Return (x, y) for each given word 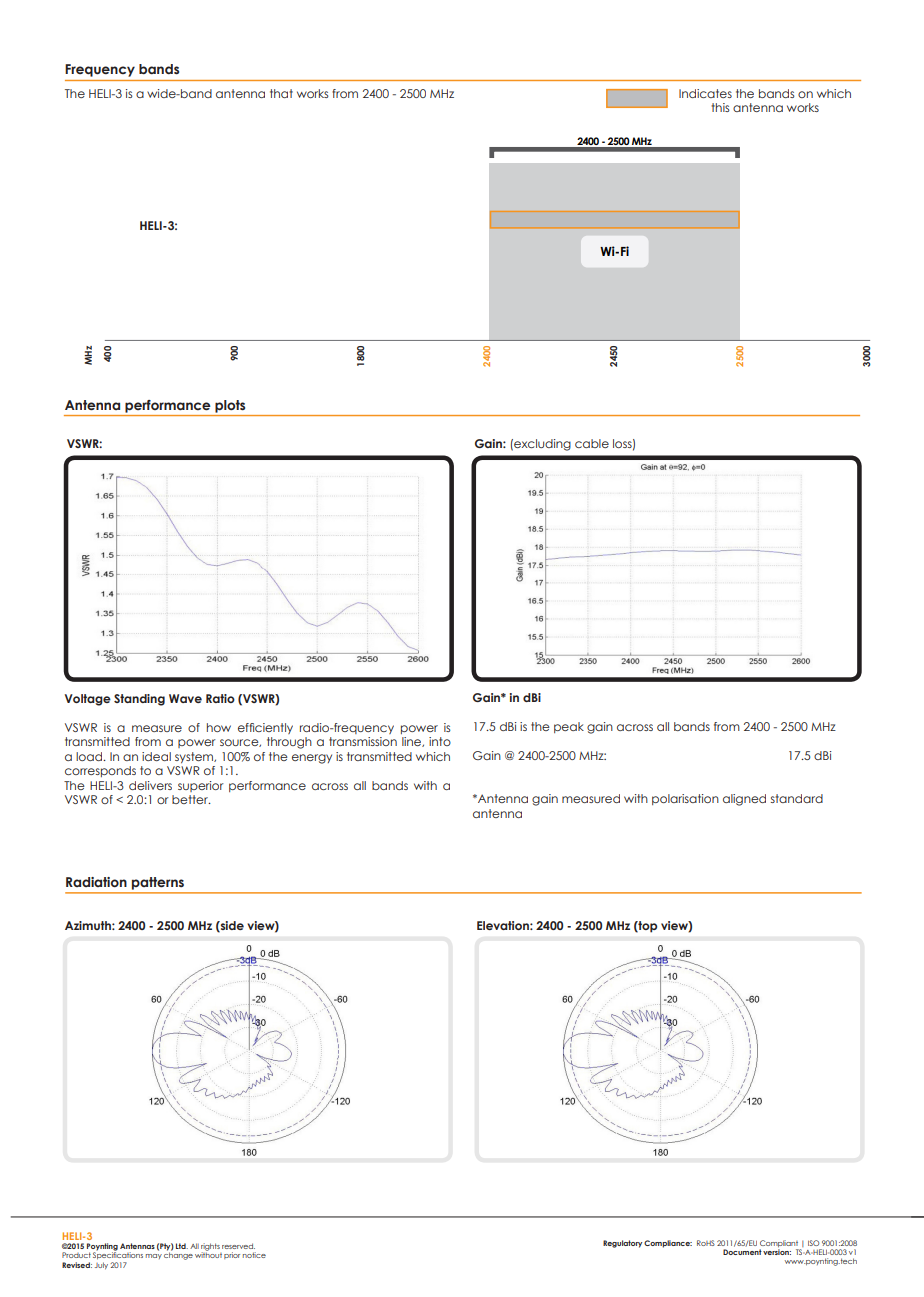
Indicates (705, 93)
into (440, 741)
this (720, 107)
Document (742, 1252)
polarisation (685, 799)
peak (569, 727)
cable (592, 443)
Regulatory (622, 1244)
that (281, 93)
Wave (185, 698)
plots (230, 408)
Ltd (182, 1246)
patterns (158, 883)
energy (312, 759)
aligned (744, 800)
